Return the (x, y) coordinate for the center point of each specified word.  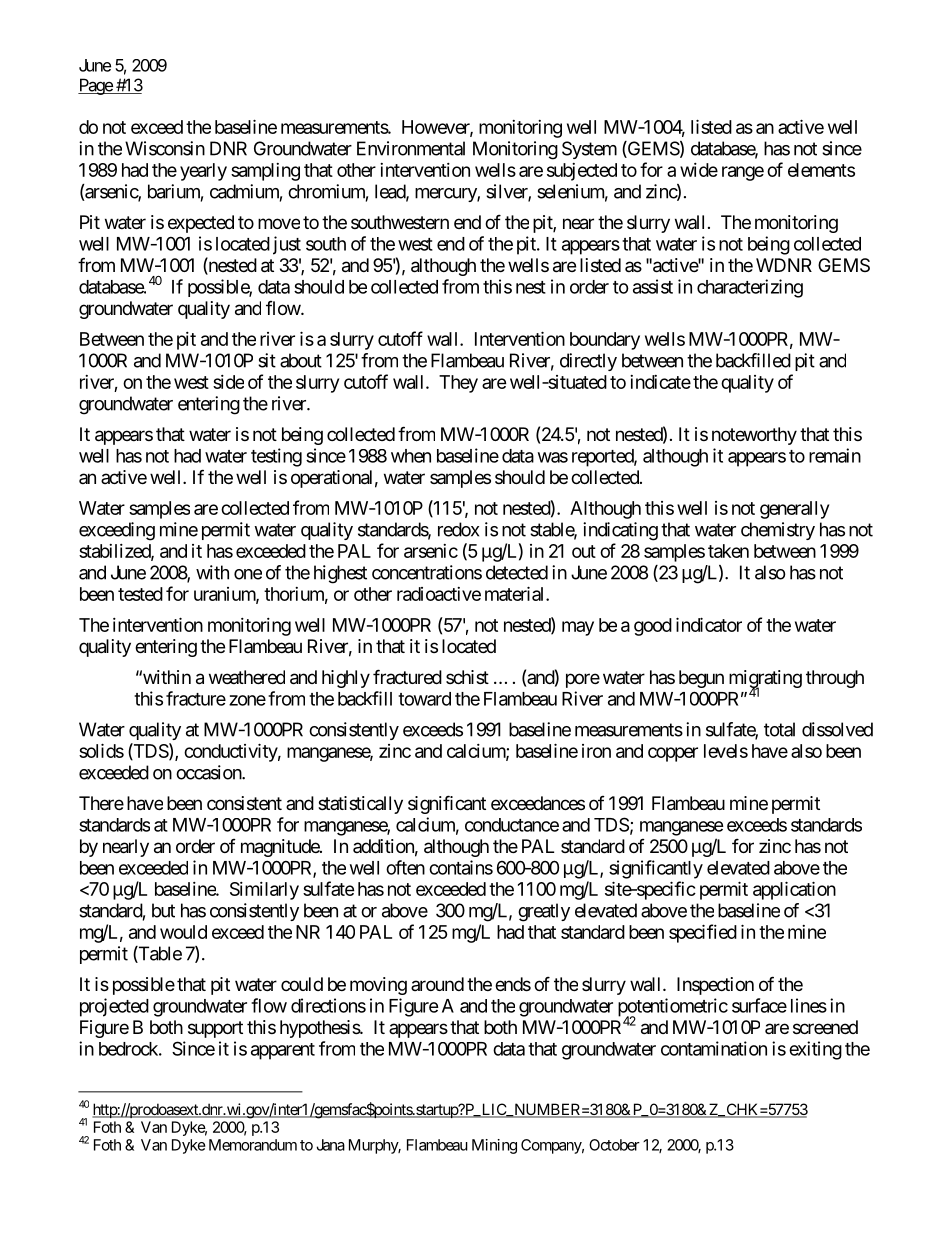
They (458, 384)
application (794, 890)
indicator (709, 624)
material (516, 593)
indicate (660, 382)
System (589, 150)
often (405, 867)
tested (140, 594)
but (163, 910)
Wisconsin (165, 148)
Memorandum (253, 1145)
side (228, 382)
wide (699, 170)
